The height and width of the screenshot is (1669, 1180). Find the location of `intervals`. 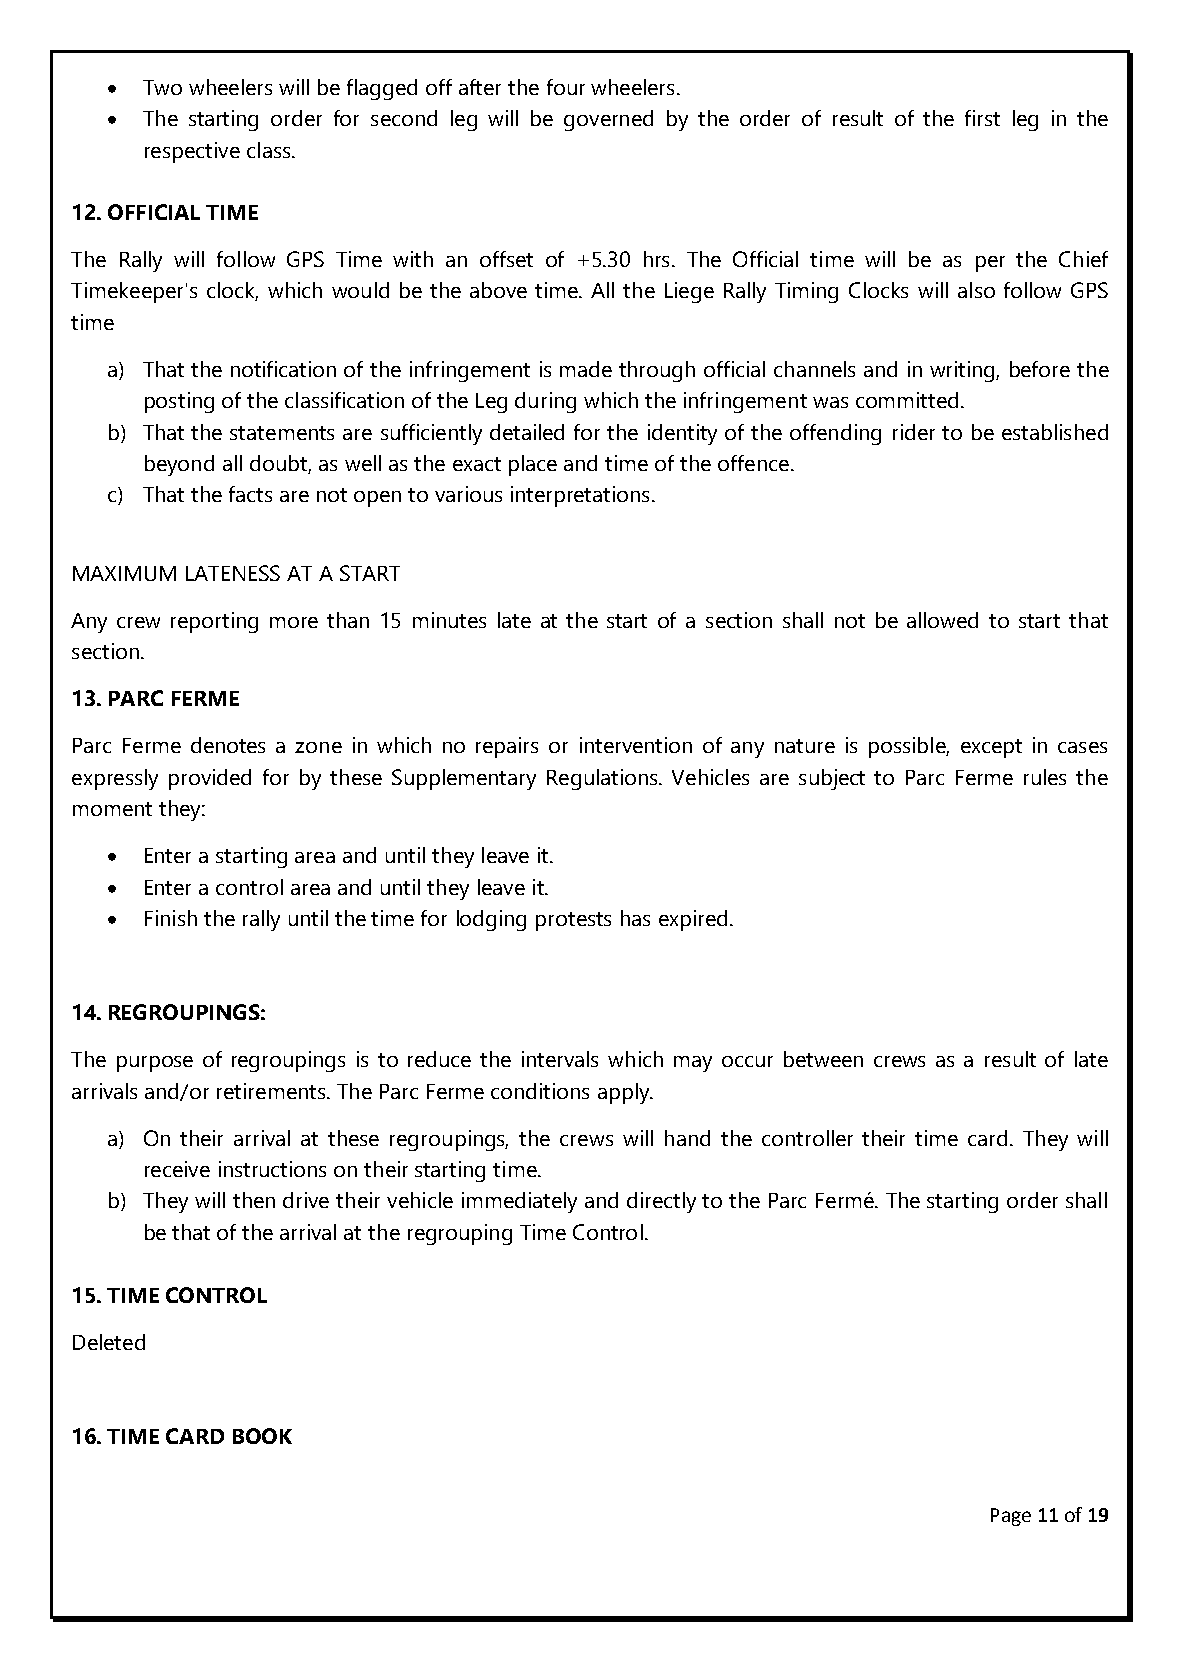

intervals is located at coordinates (560, 1059).
